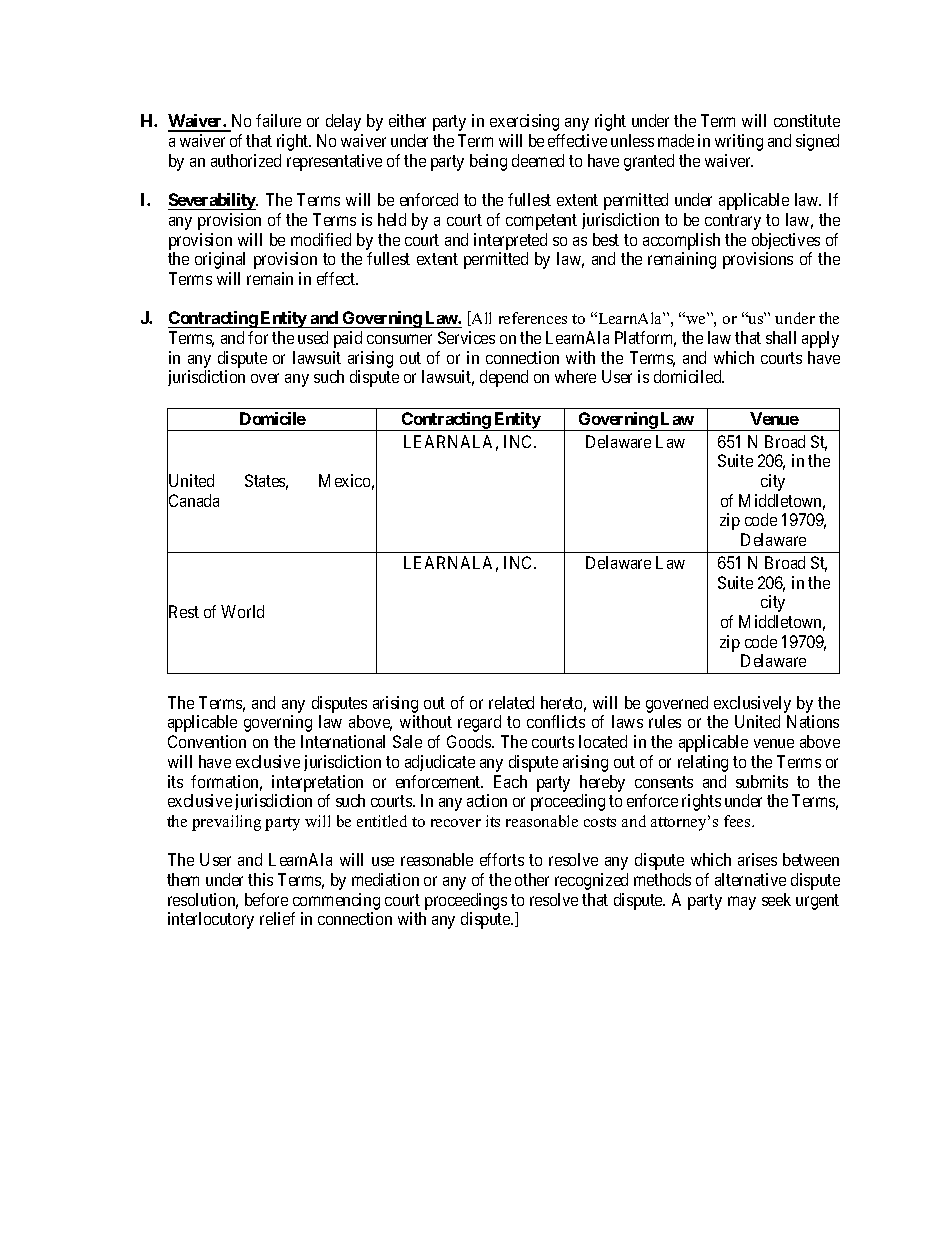 Image resolution: width=952 pixels, height=1233 pixels. What do you see at coordinates (193, 501) in the image?
I see `Canada` at bounding box center [193, 501].
